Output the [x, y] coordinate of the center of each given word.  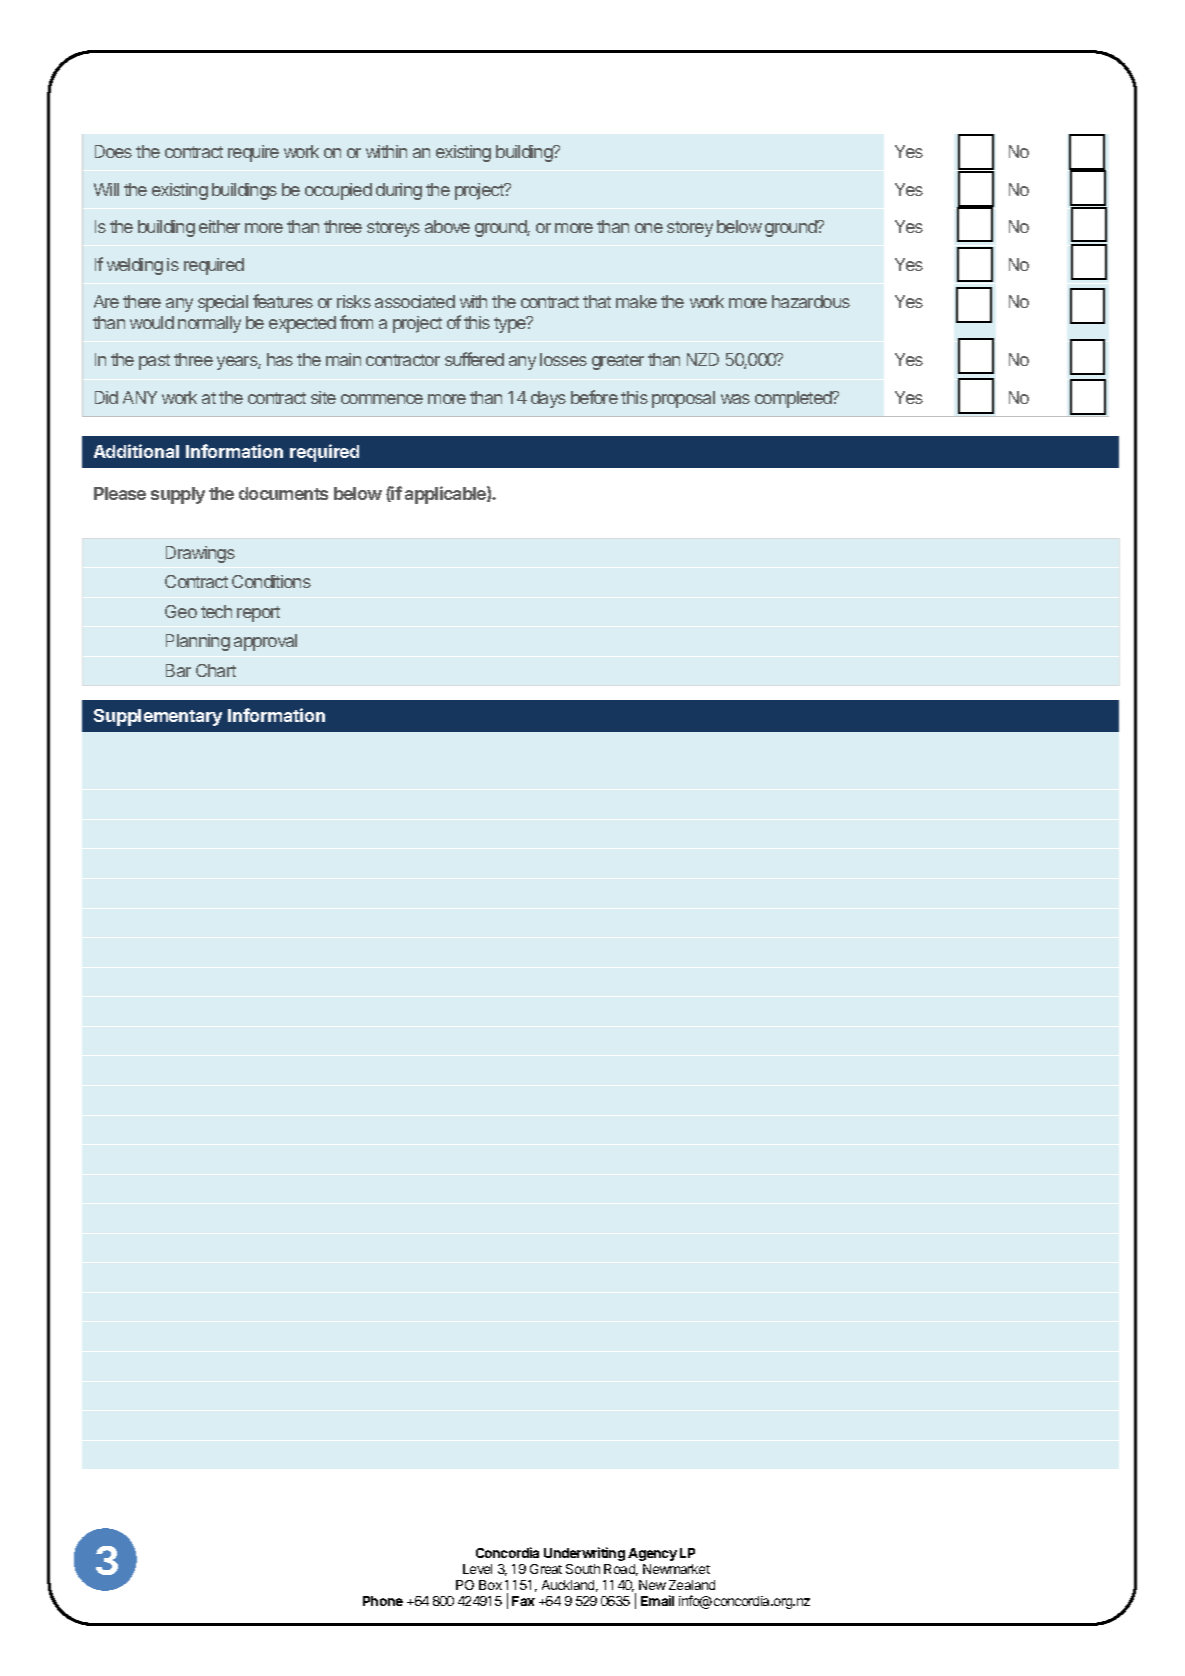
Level [477, 1569]
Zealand [692, 1585]
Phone [383, 1601]
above [447, 226]
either [219, 226]
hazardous [811, 301]
